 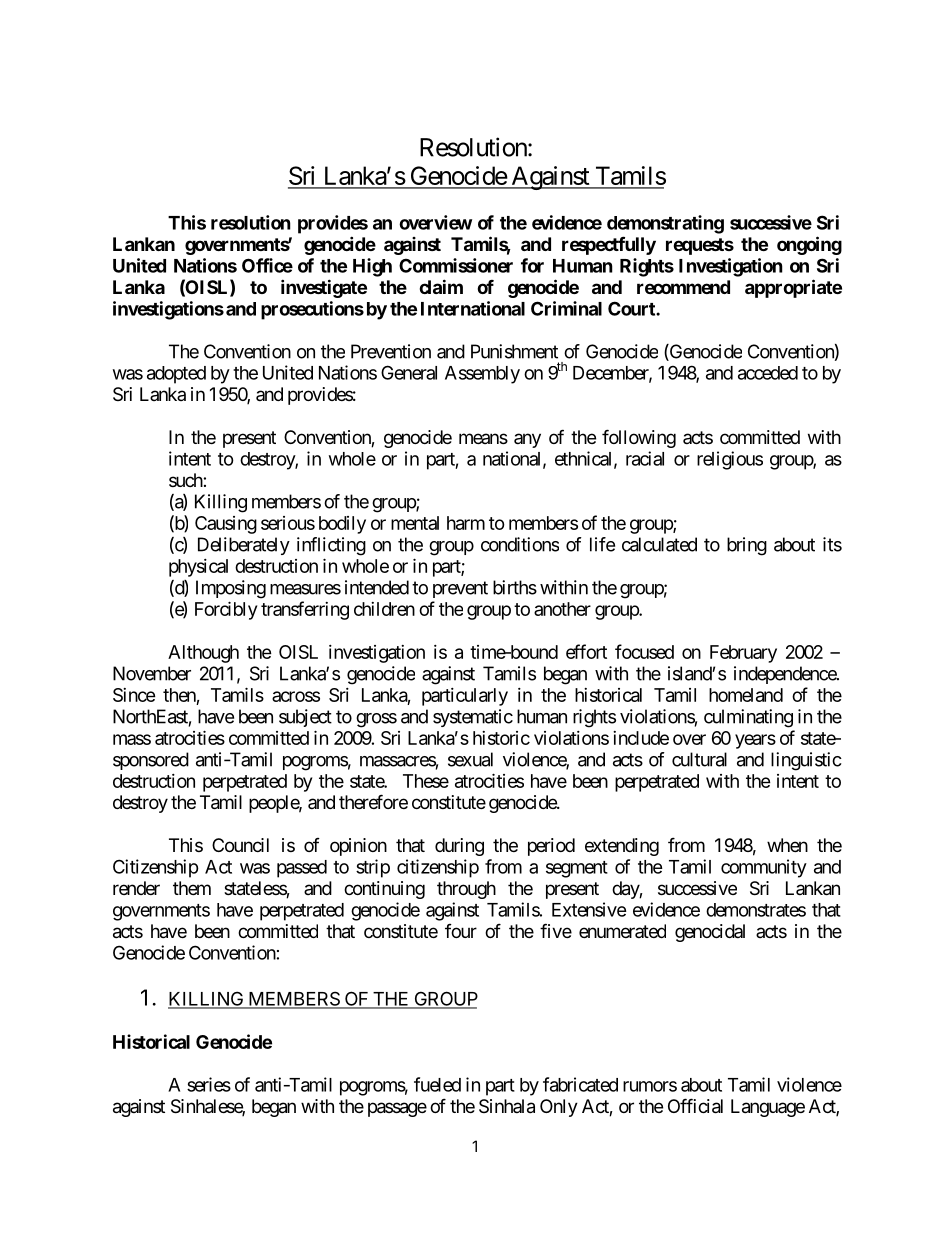 What do you see at coordinates (456, 265) in the screenshot?
I see `Commissioner` at bounding box center [456, 265].
